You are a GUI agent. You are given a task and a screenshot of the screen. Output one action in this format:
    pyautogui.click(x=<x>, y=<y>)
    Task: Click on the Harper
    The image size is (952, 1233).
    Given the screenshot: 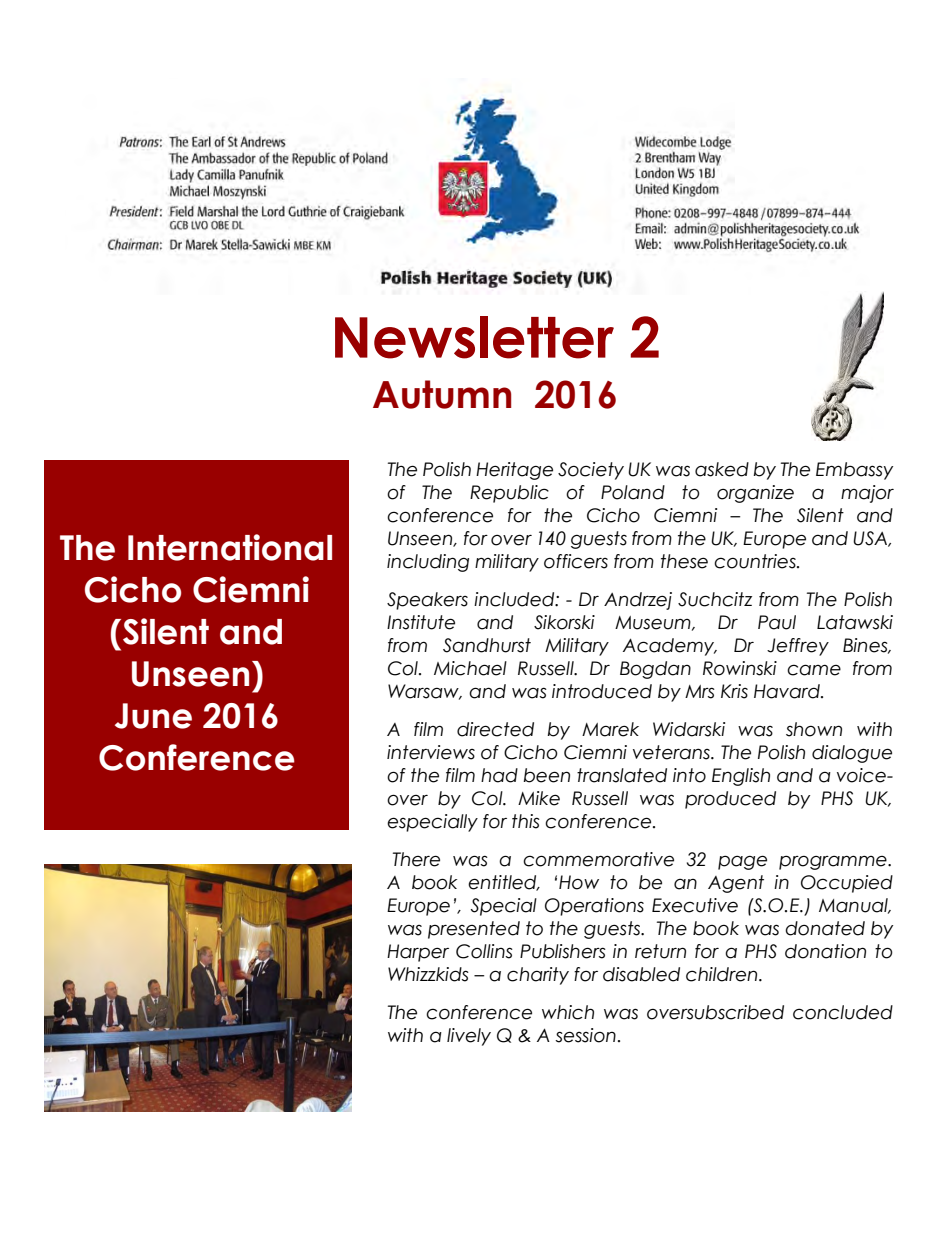 What is the action you would take?
    pyautogui.click(x=418, y=953)
